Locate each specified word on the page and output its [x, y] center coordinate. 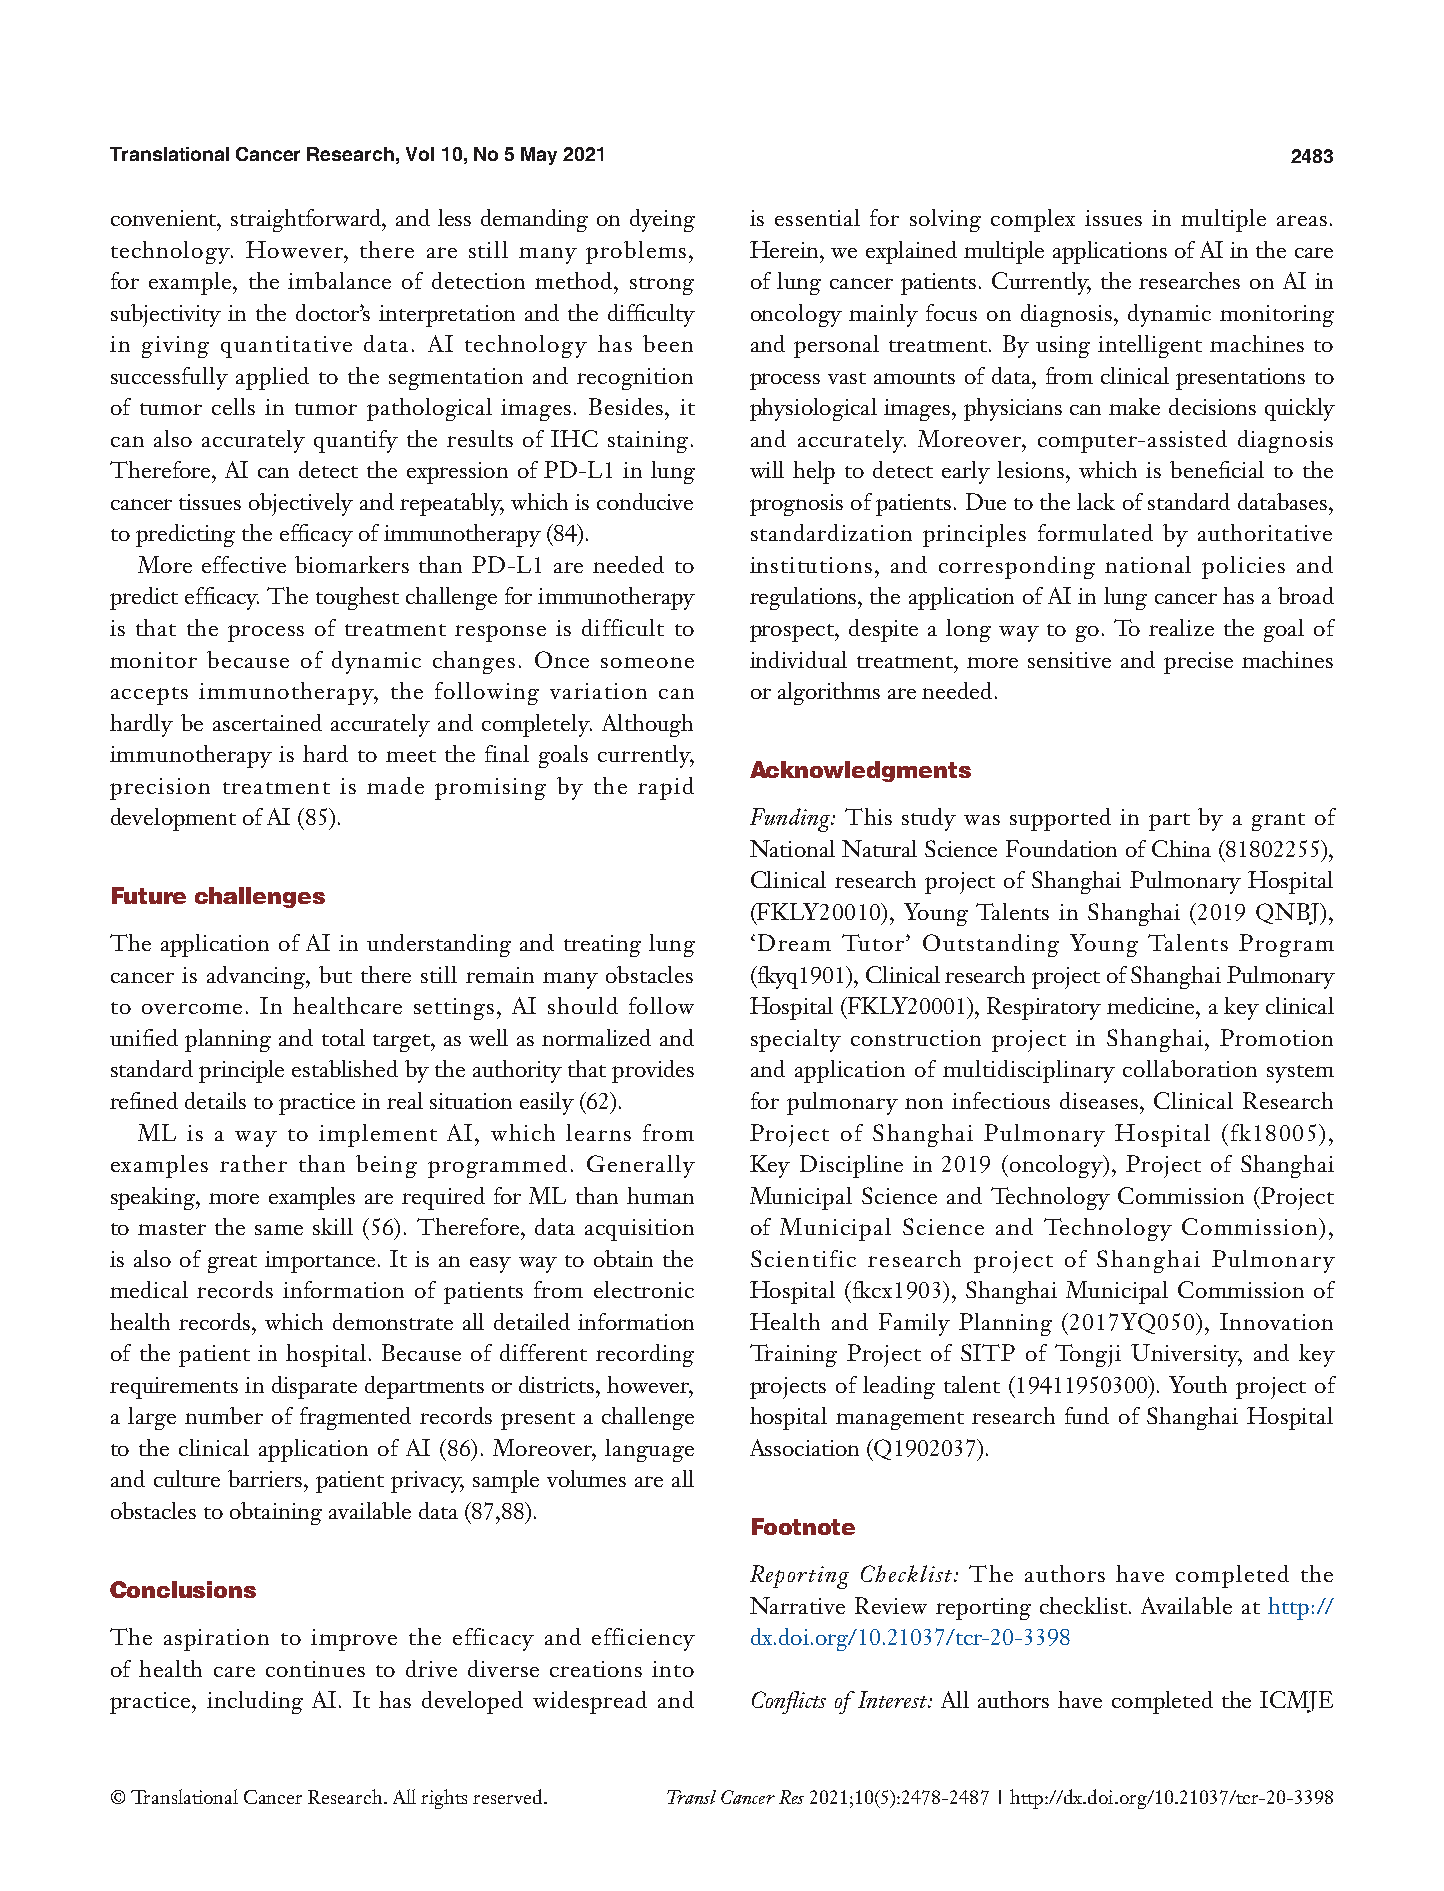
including [255, 1702]
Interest [894, 1699]
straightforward [307, 220]
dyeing [662, 220]
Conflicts [789, 1702]
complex [1033, 220]
